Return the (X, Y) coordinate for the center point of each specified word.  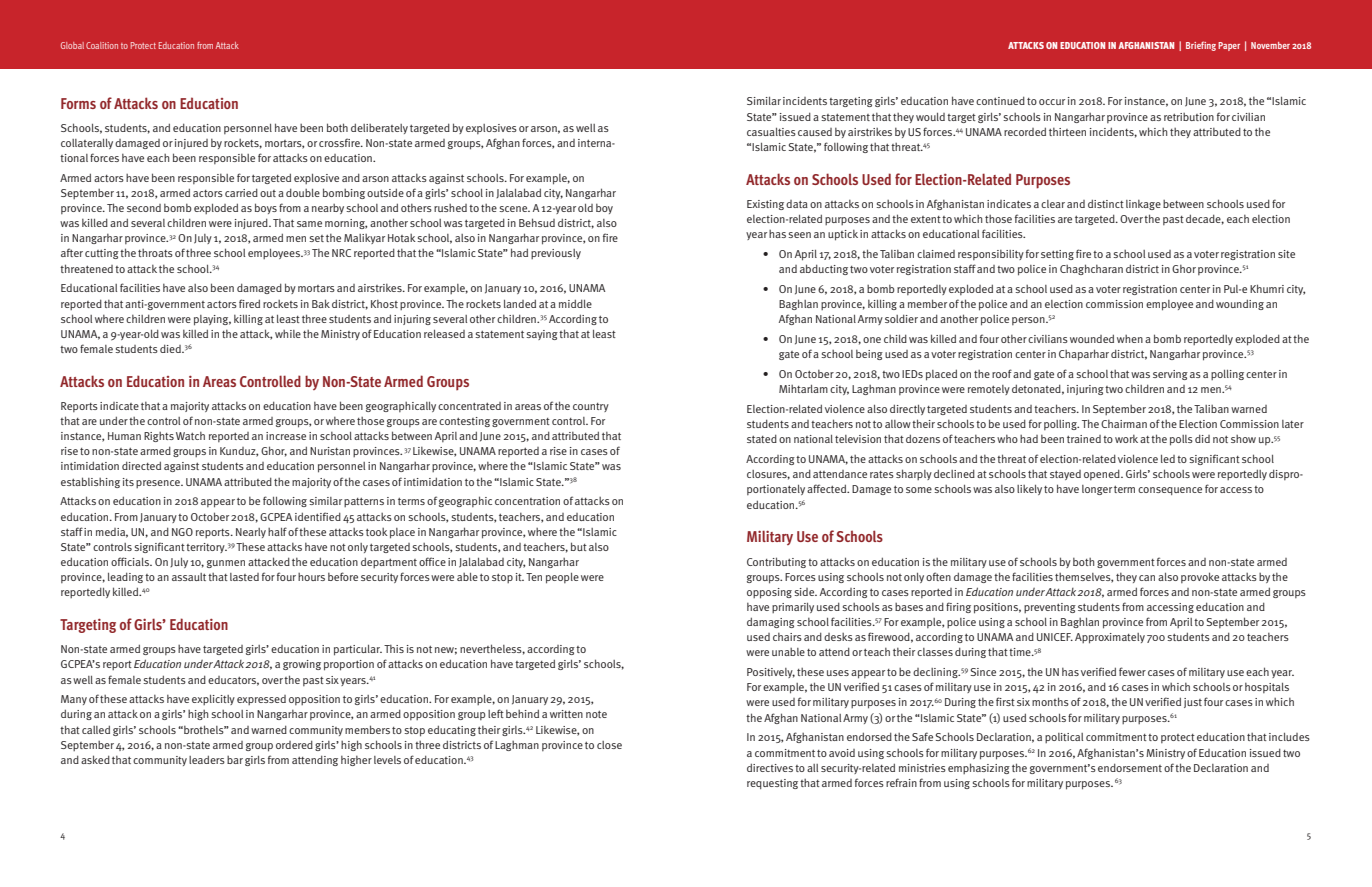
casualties (771, 132)
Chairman (1124, 424)
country (591, 407)
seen (799, 235)
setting (1057, 255)
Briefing (1201, 46)
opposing (769, 593)
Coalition (102, 45)
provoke (1200, 577)
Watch (190, 436)
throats (155, 253)
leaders (207, 759)
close (609, 745)
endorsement (1130, 767)
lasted (244, 577)
